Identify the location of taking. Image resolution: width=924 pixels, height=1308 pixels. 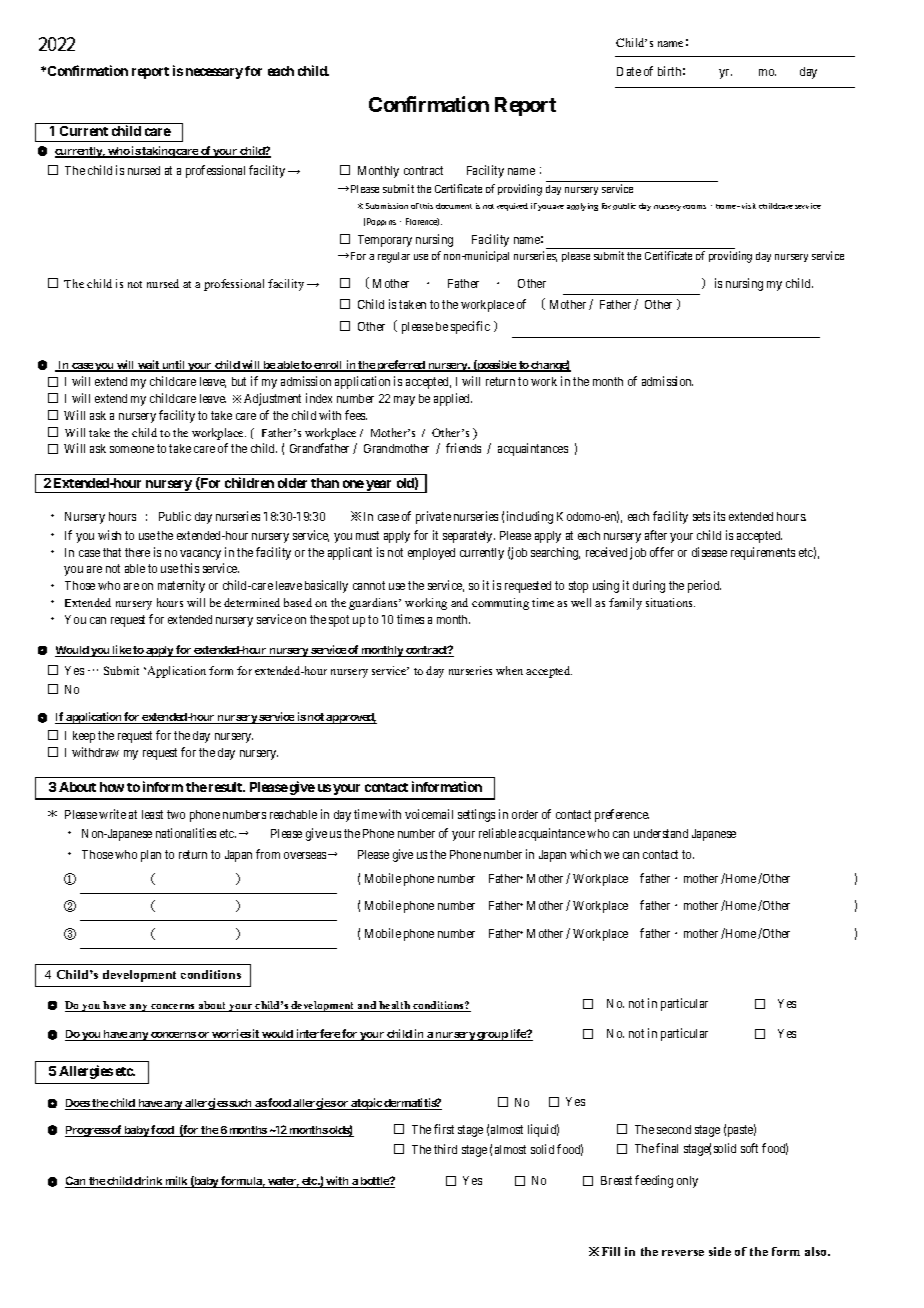
(158, 152).
